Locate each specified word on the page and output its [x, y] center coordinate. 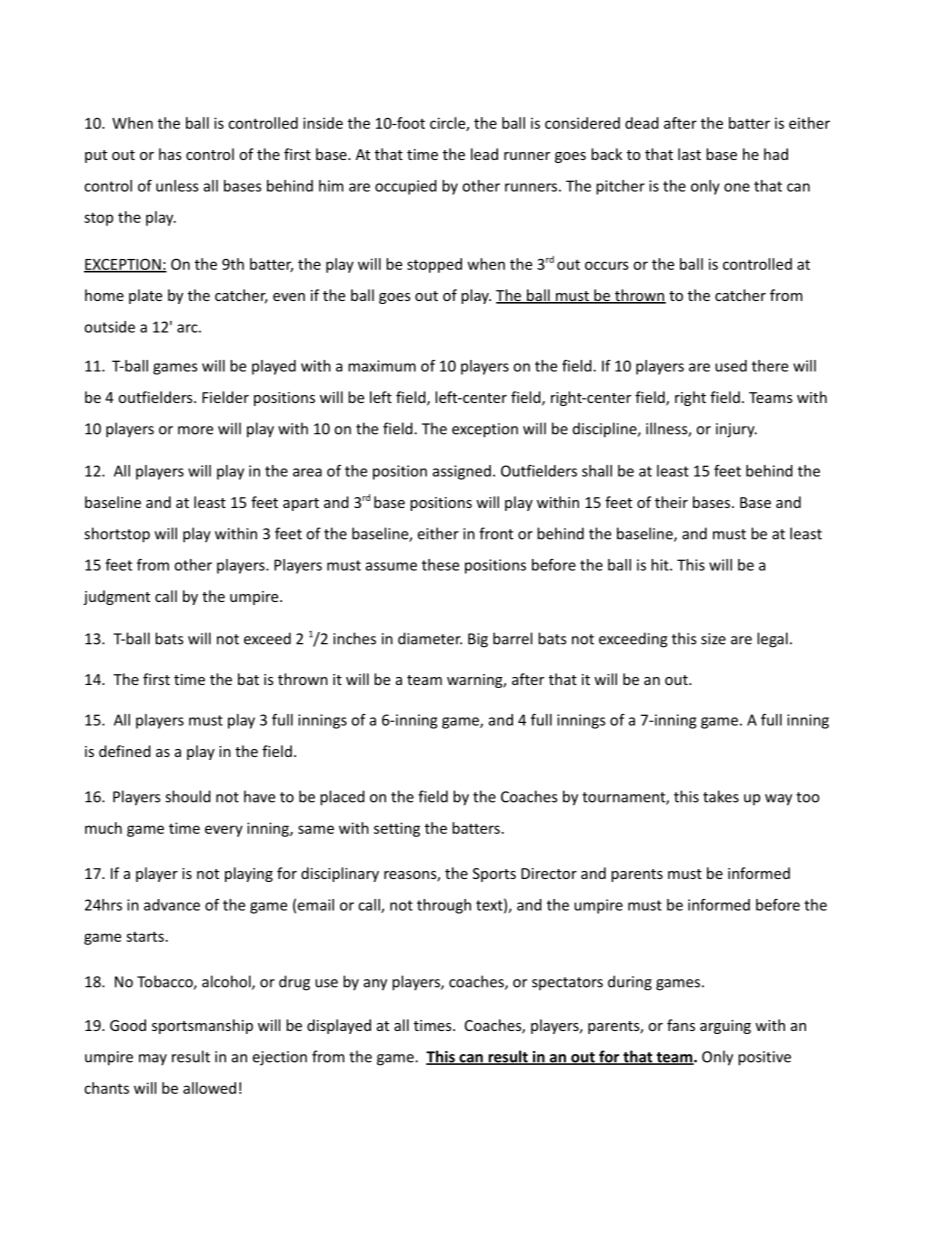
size [713, 639]
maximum [382, 366]
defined [125, 751]
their [671, 502]
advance [172, 905]
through [444, 906]
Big [478, 640]
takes [721, 796]
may [153, 1060]
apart [301, 504]
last [689, 154]
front [496, 533]
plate [145, 296]
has [170, 154]
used [731, 366]
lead [484, 154]
